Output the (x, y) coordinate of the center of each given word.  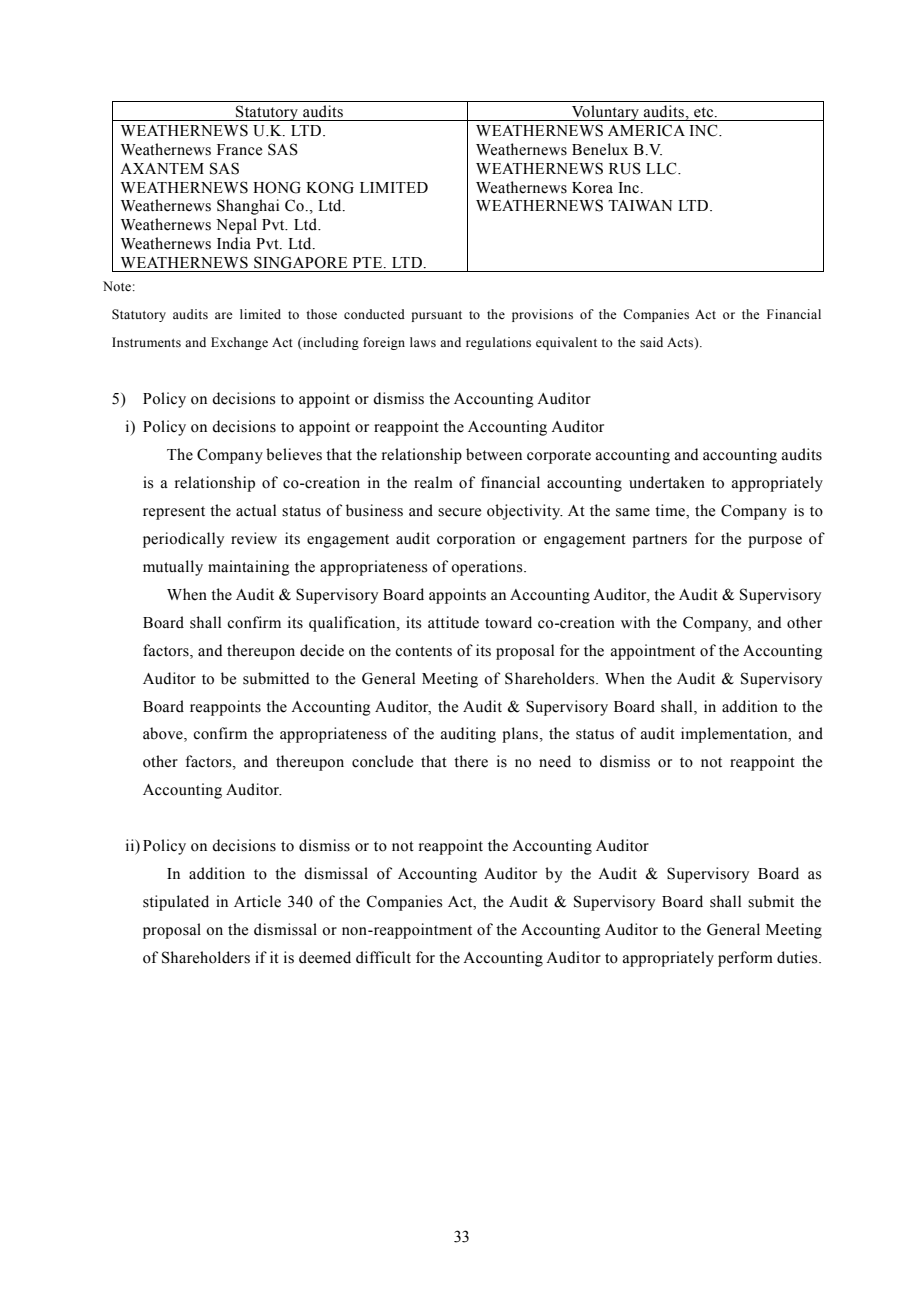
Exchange (239, 343)
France (239, 150)
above (164, 734)
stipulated (176, 903)
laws (423, 342)
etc (705, 112)
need (555, 761)
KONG (330, 187)
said (651, 342)
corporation (476, 540)
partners (659, 541)
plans (520, 735)
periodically (183, 540)
